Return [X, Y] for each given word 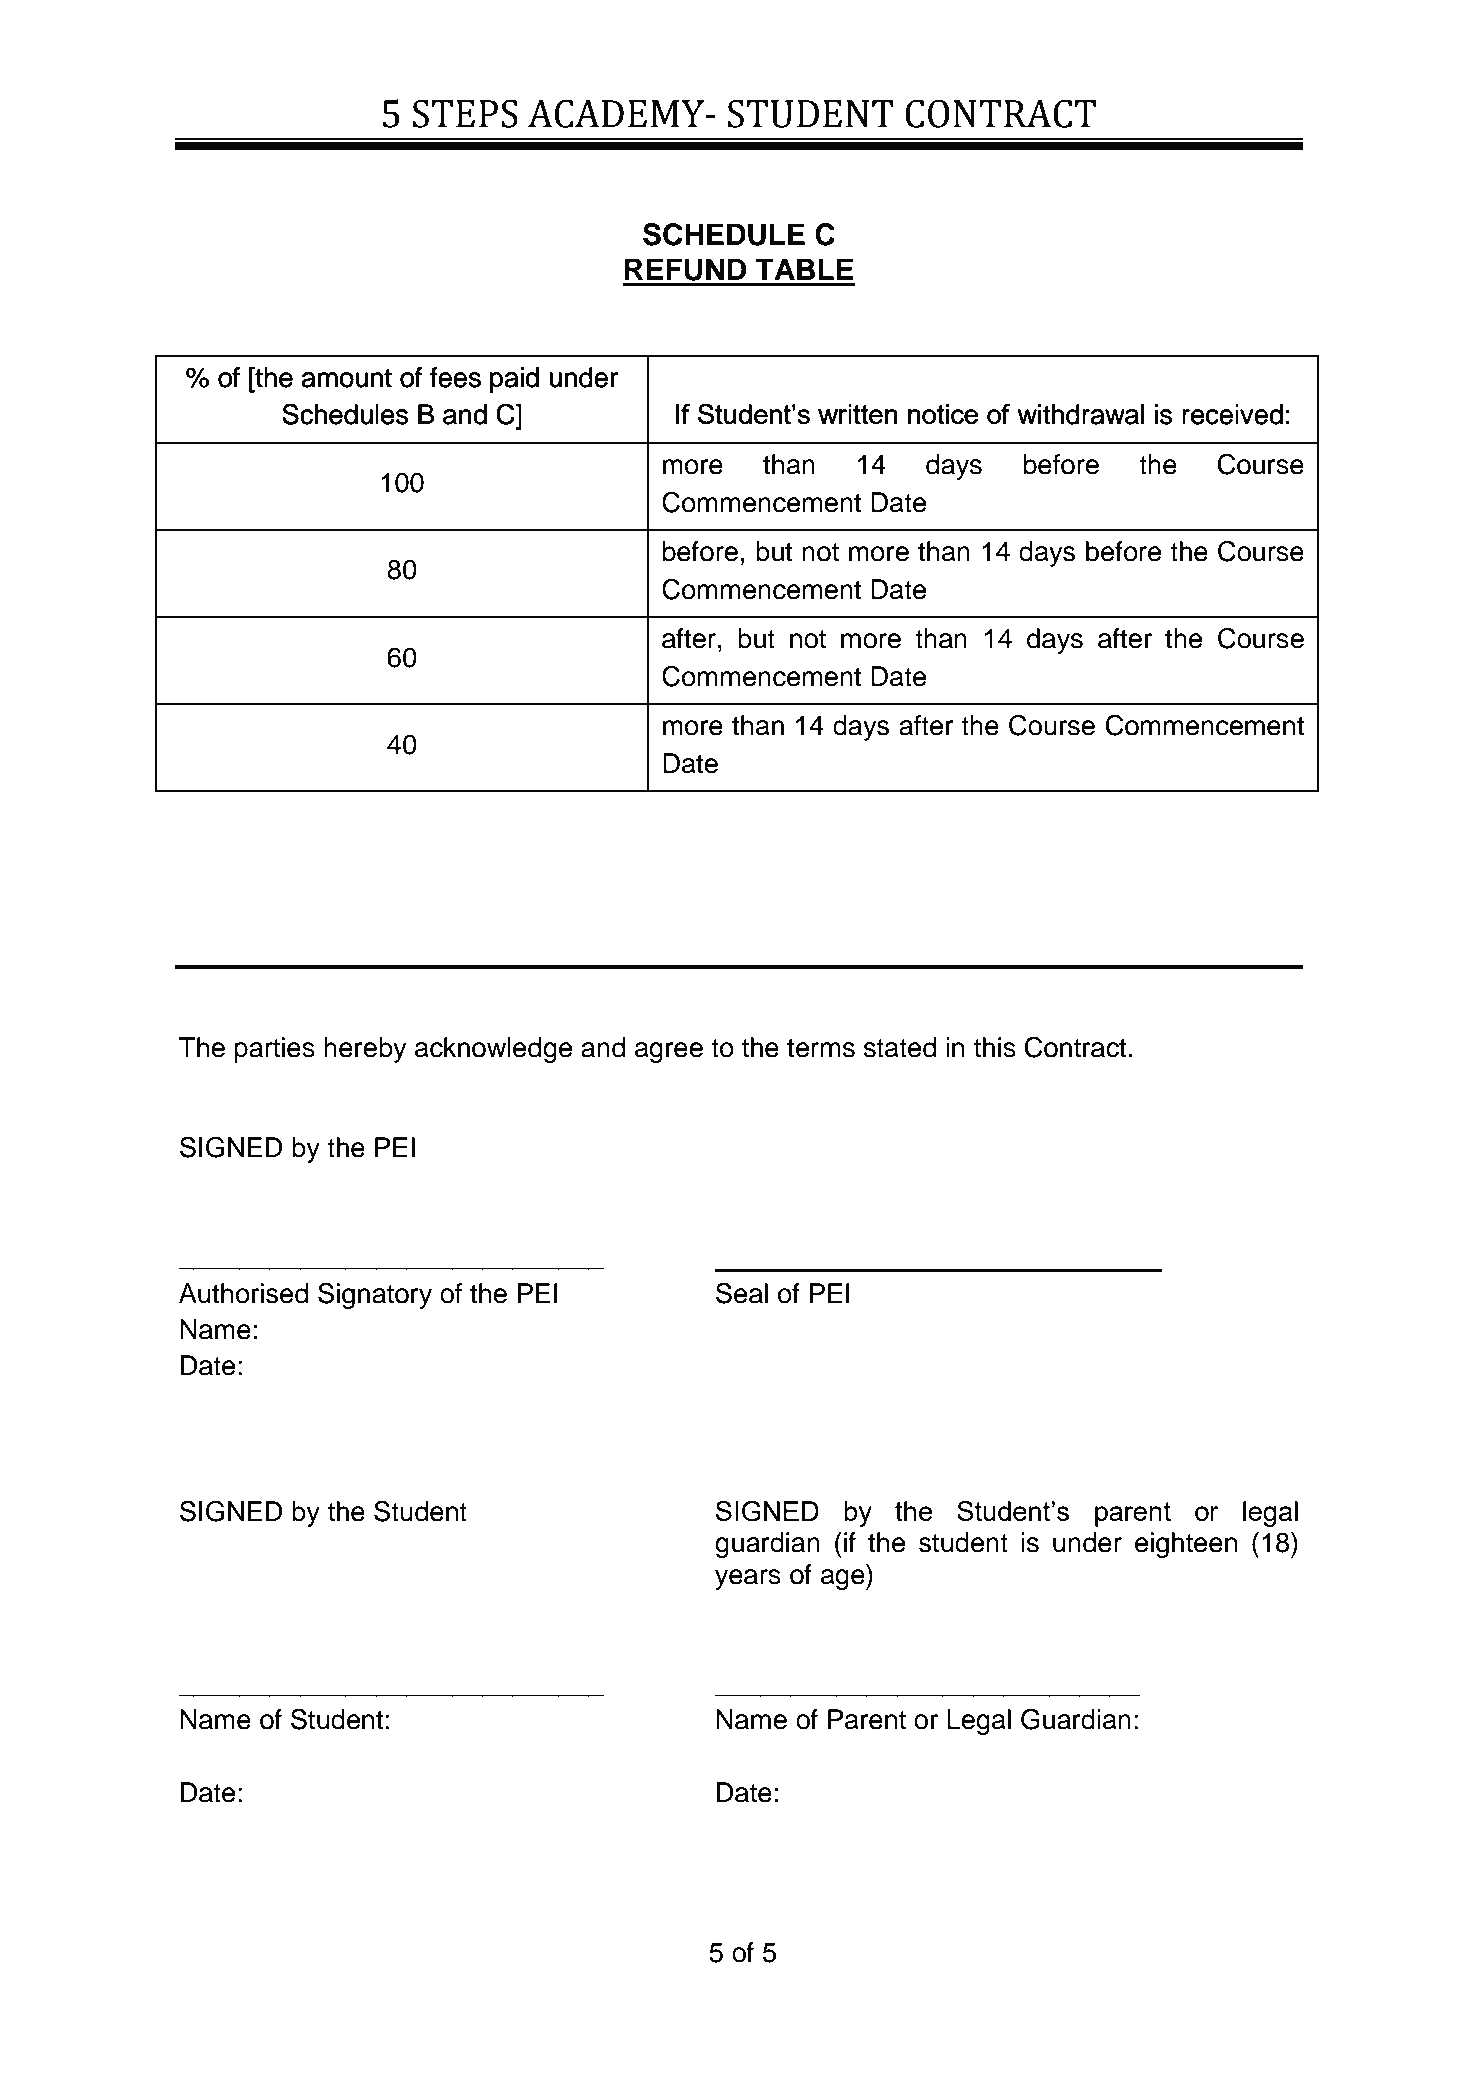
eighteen [1186, 1545]
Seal [742, 1293]
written [857, 414]
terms [821, 1048]
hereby [365, 1050]
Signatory [375, 1295]
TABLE [804, 269]
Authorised [243, 1293]
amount [347, 378]
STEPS [465, 113]
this [995, 1047]
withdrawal [1081, 414]
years [748, 1579]
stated [900, 1047]
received [1232, 414]
